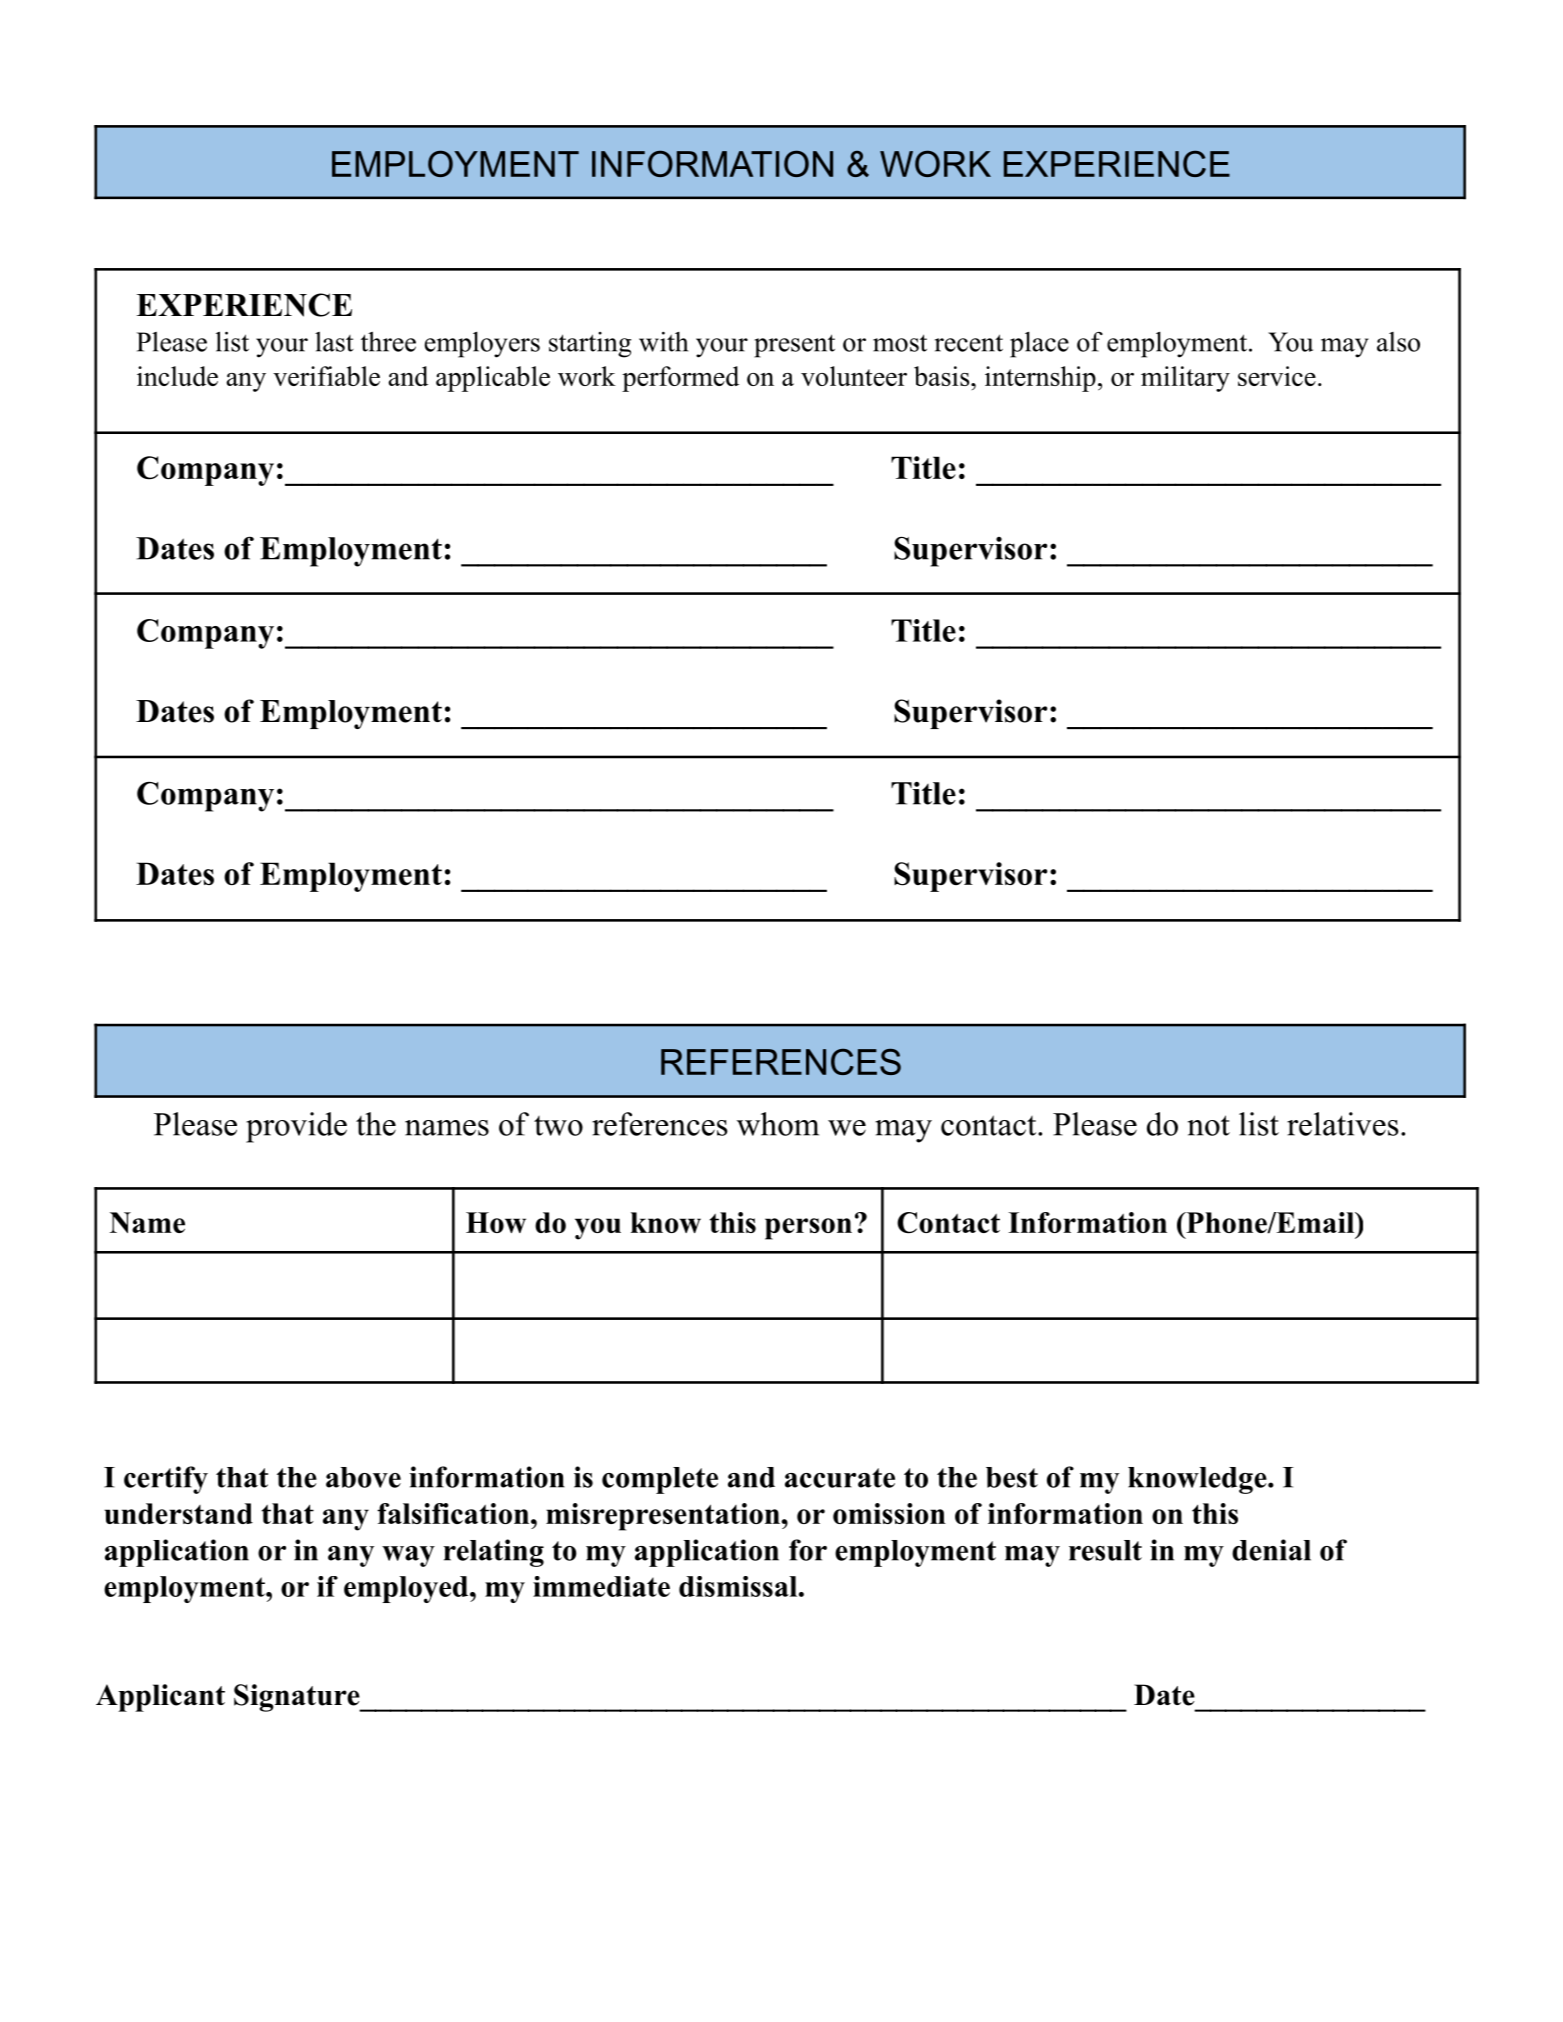 This screenshot has width=1563, height=2022. I want to click on verifiable, so click(326, 376).
